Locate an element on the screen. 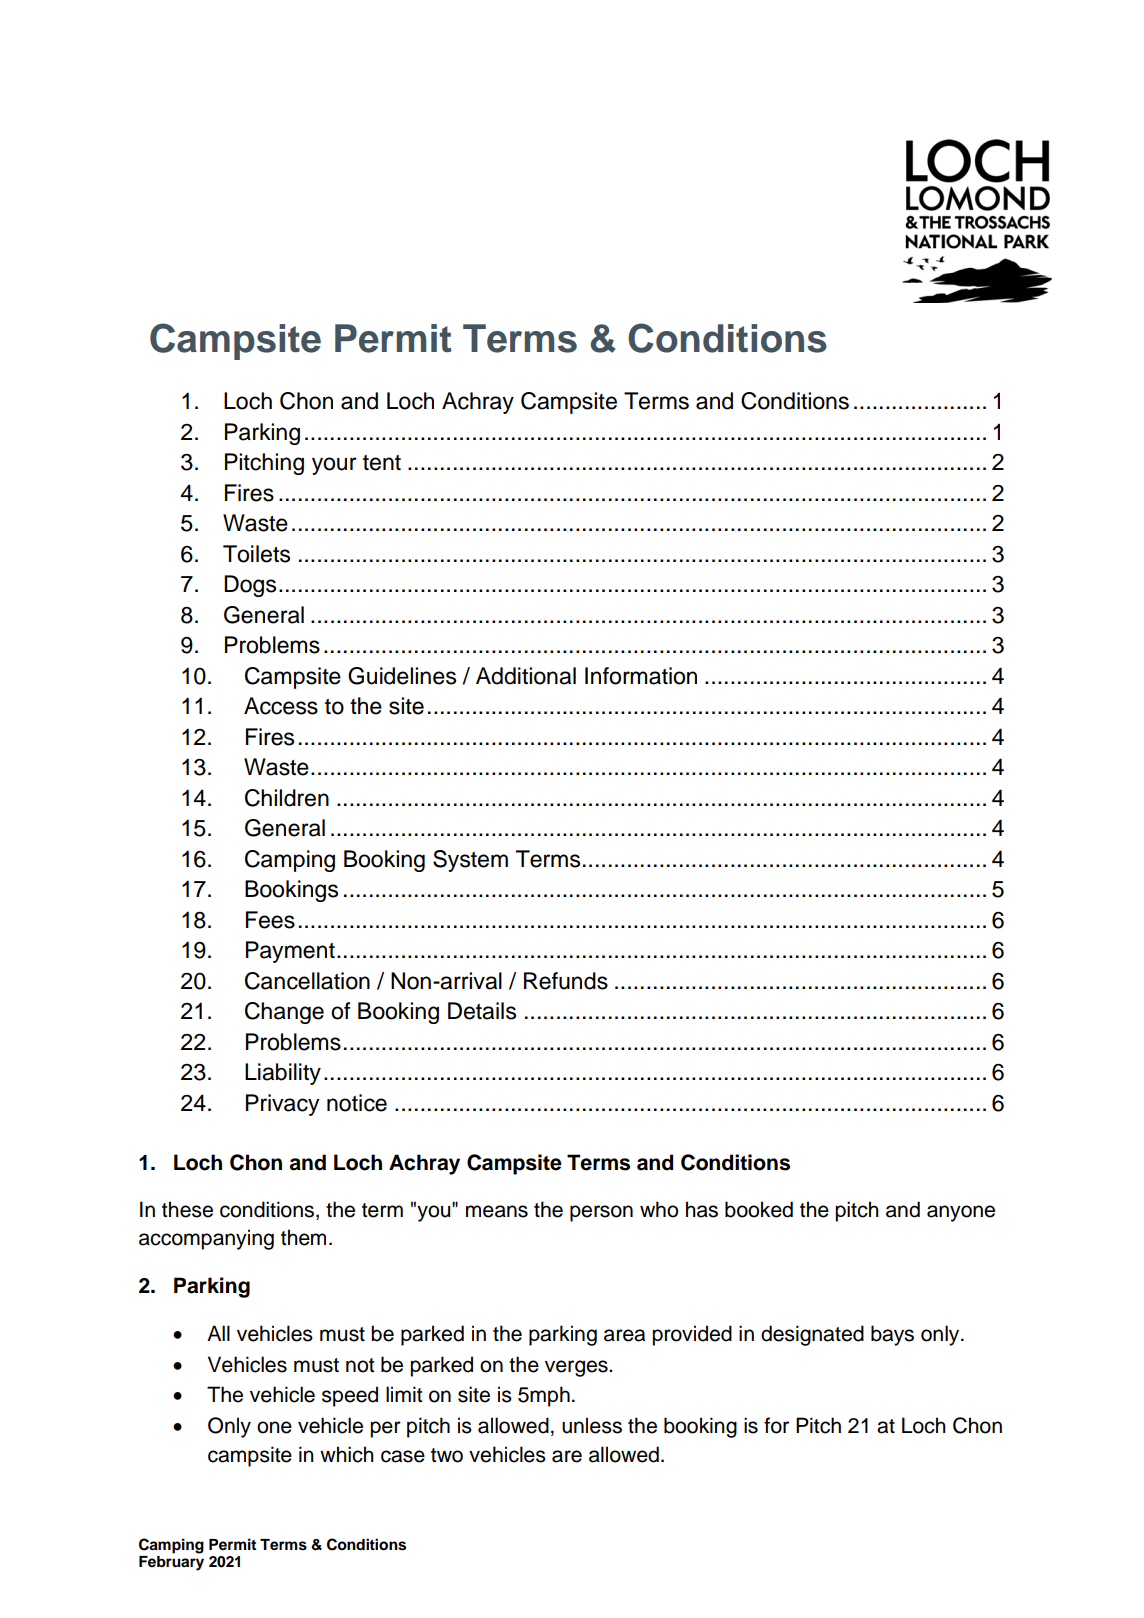  System is located at coordinates (470, 861).
